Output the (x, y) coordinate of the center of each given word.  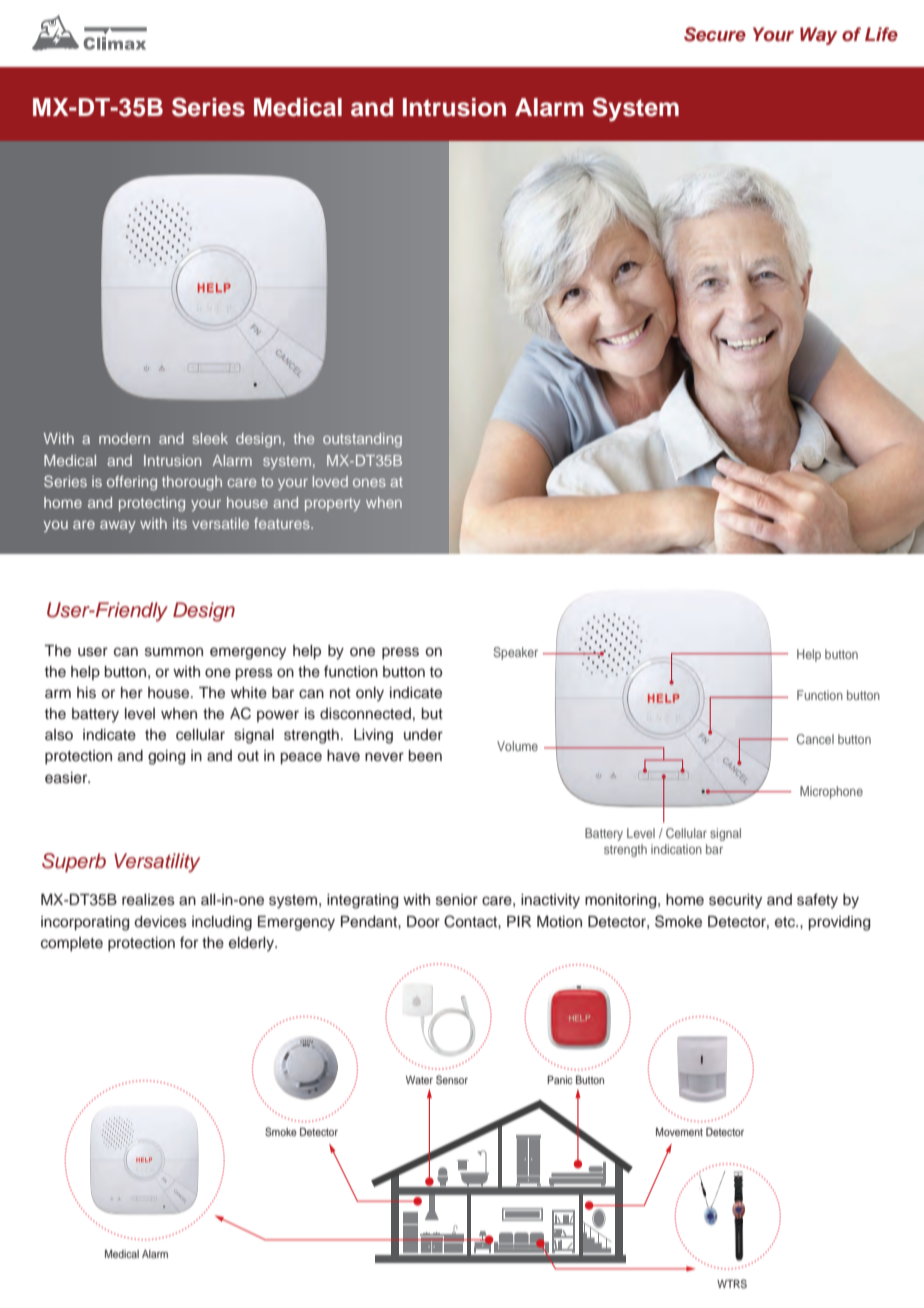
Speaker (515, 653)
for (189, 942)
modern (124, 438)
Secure (715, 34)
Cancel (815, 739)
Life (881, 34)
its (180, 523)
